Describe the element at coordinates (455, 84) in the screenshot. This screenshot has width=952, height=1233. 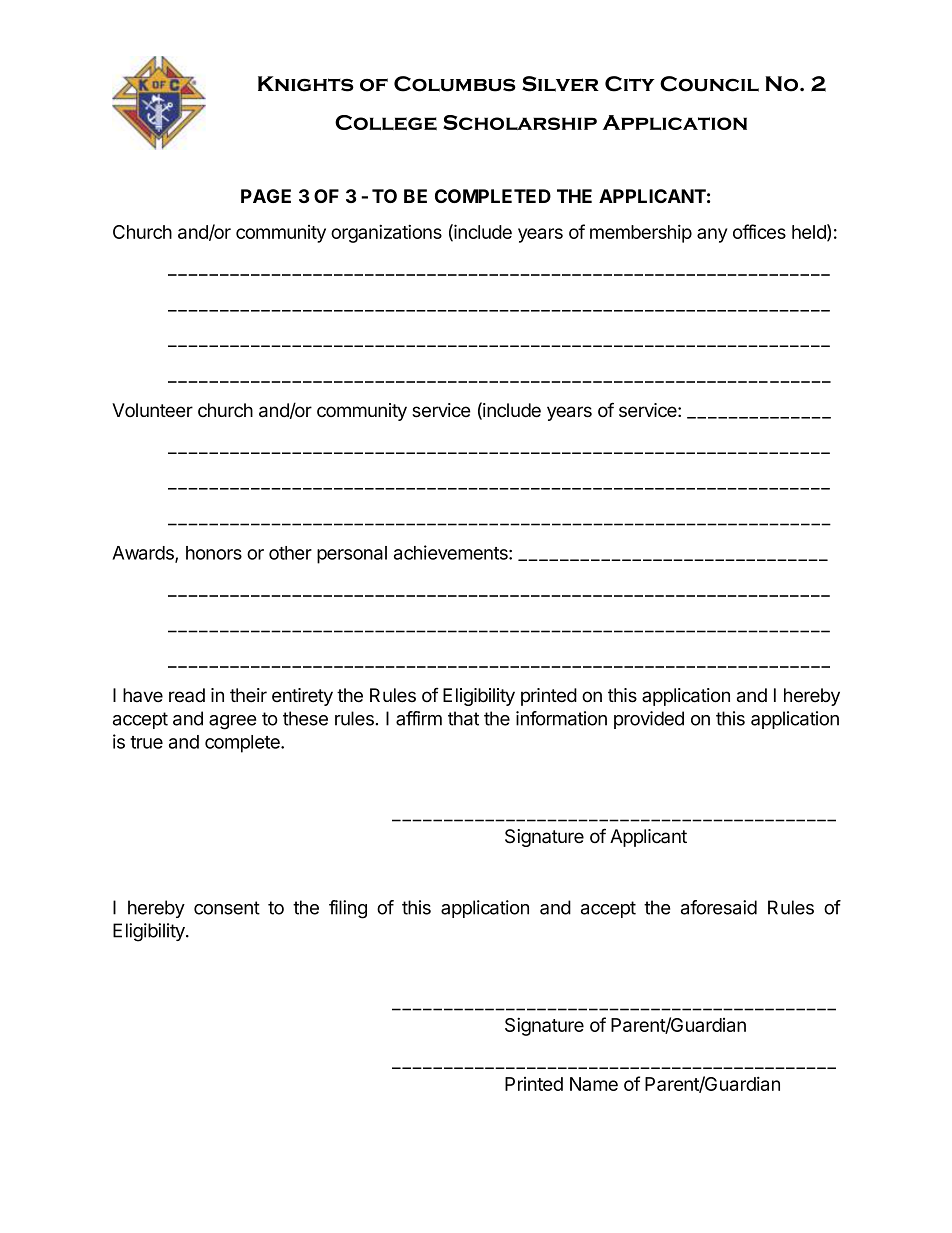
I see `Columbus` at that location.
